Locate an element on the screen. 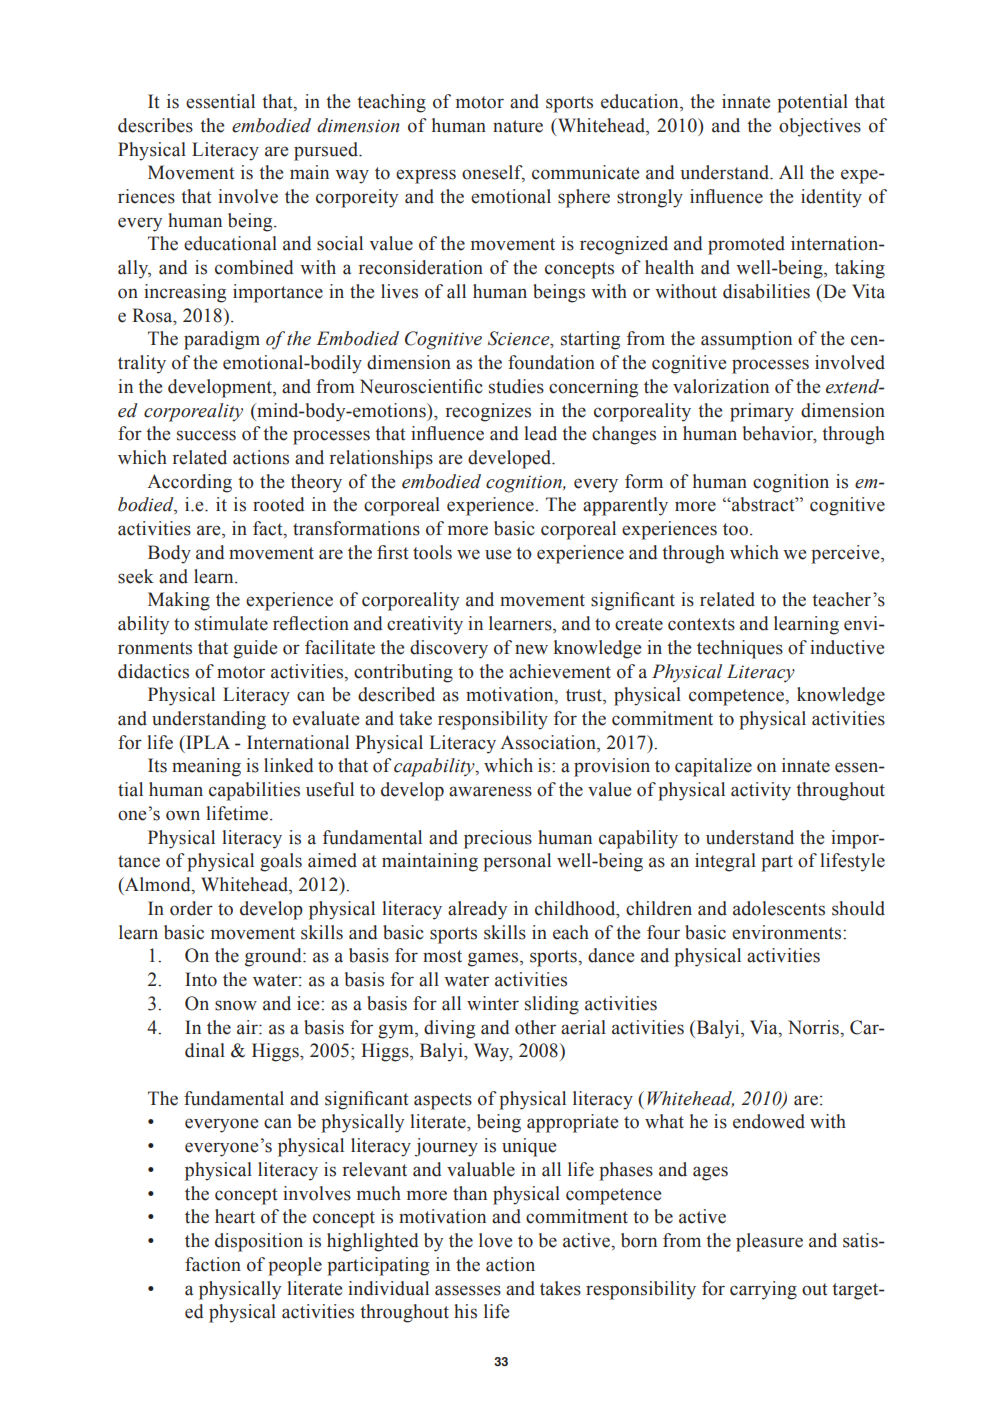 The width and height of the screenshot is (1003, 1416). Association is located at coordinates (549, 742).
